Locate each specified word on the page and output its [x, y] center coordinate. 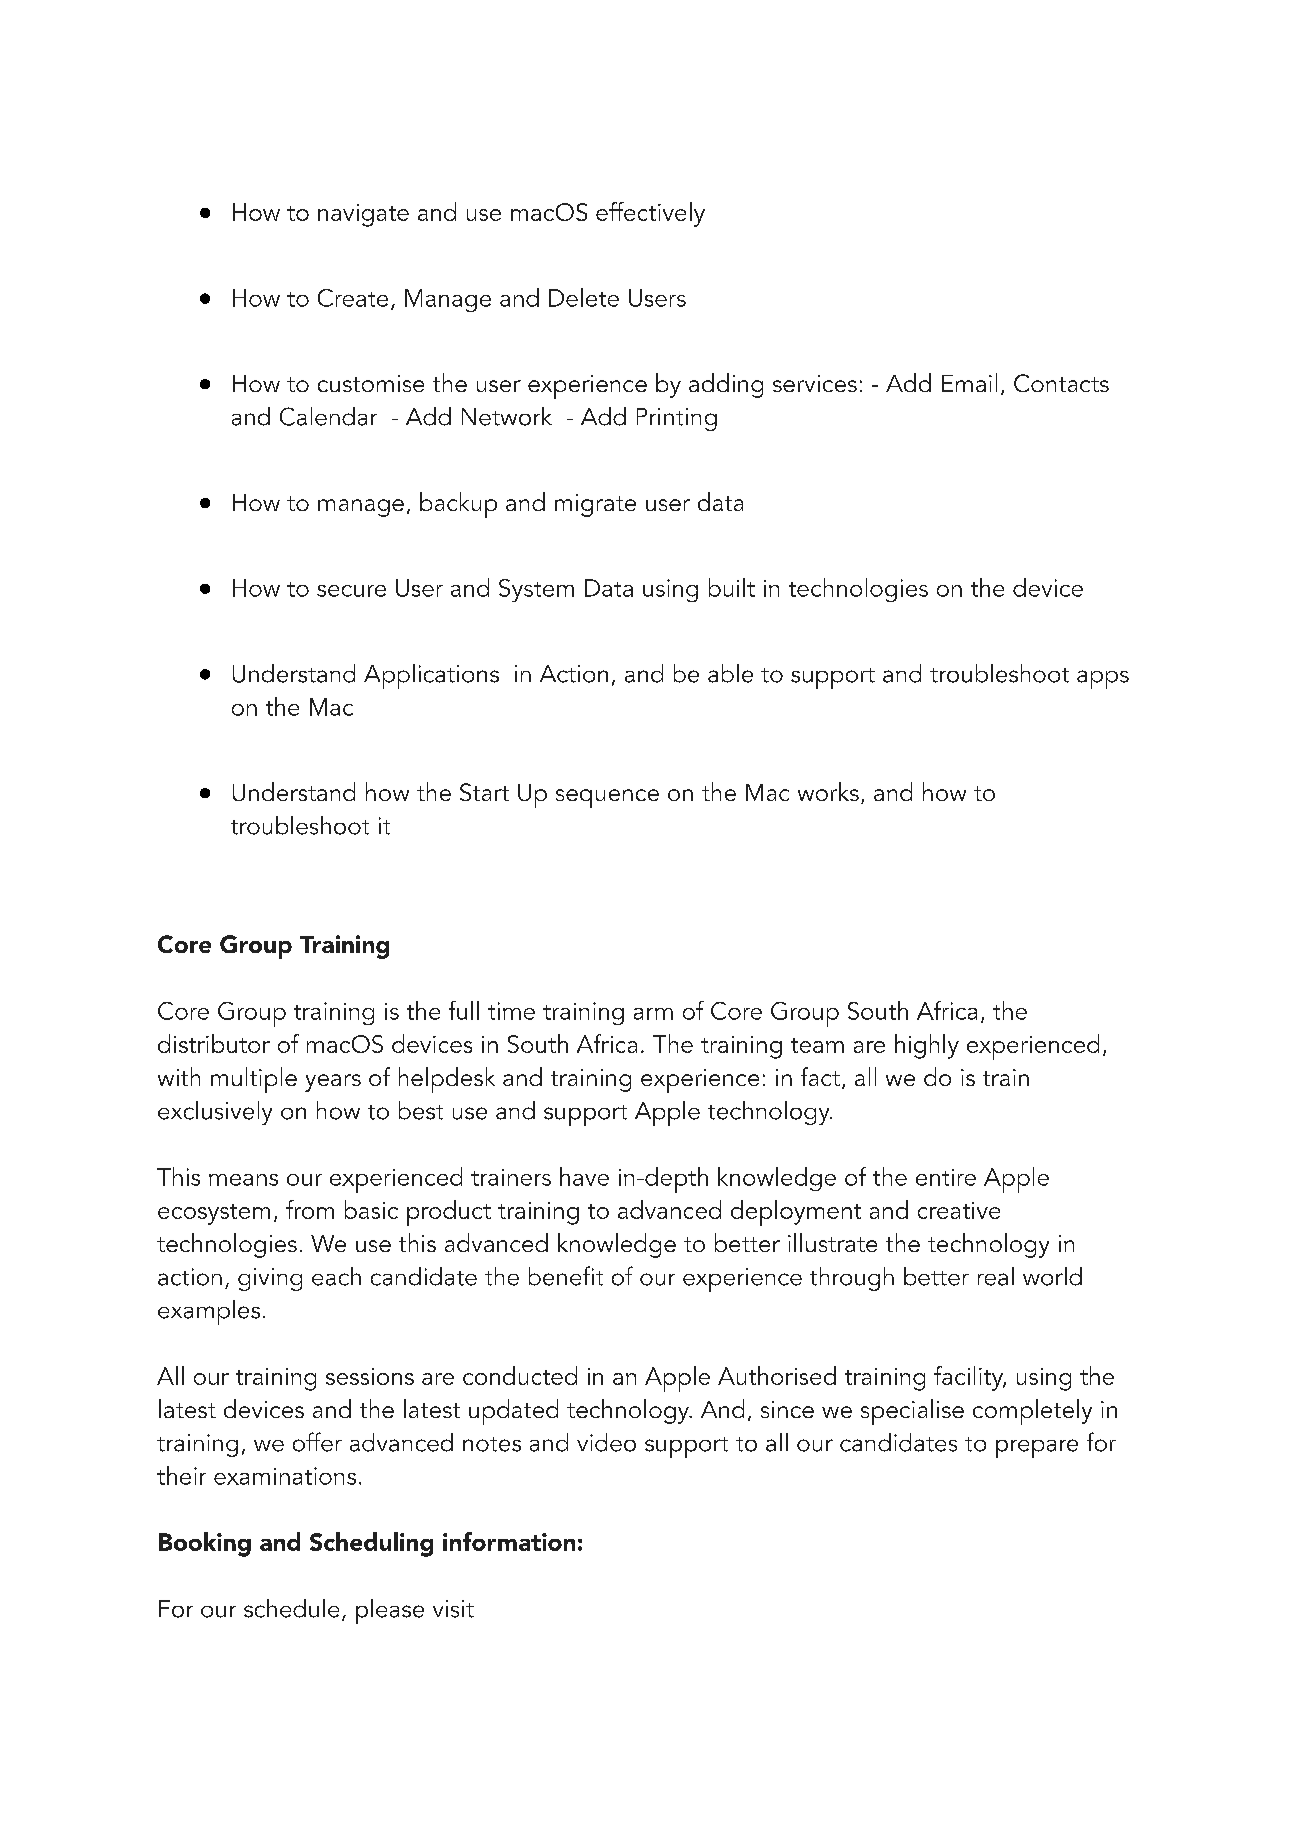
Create [353, 298]
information [509, 1541]
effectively [650, 214]
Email [969, 382]
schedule [291, 1608]
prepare [1037, 1448]
